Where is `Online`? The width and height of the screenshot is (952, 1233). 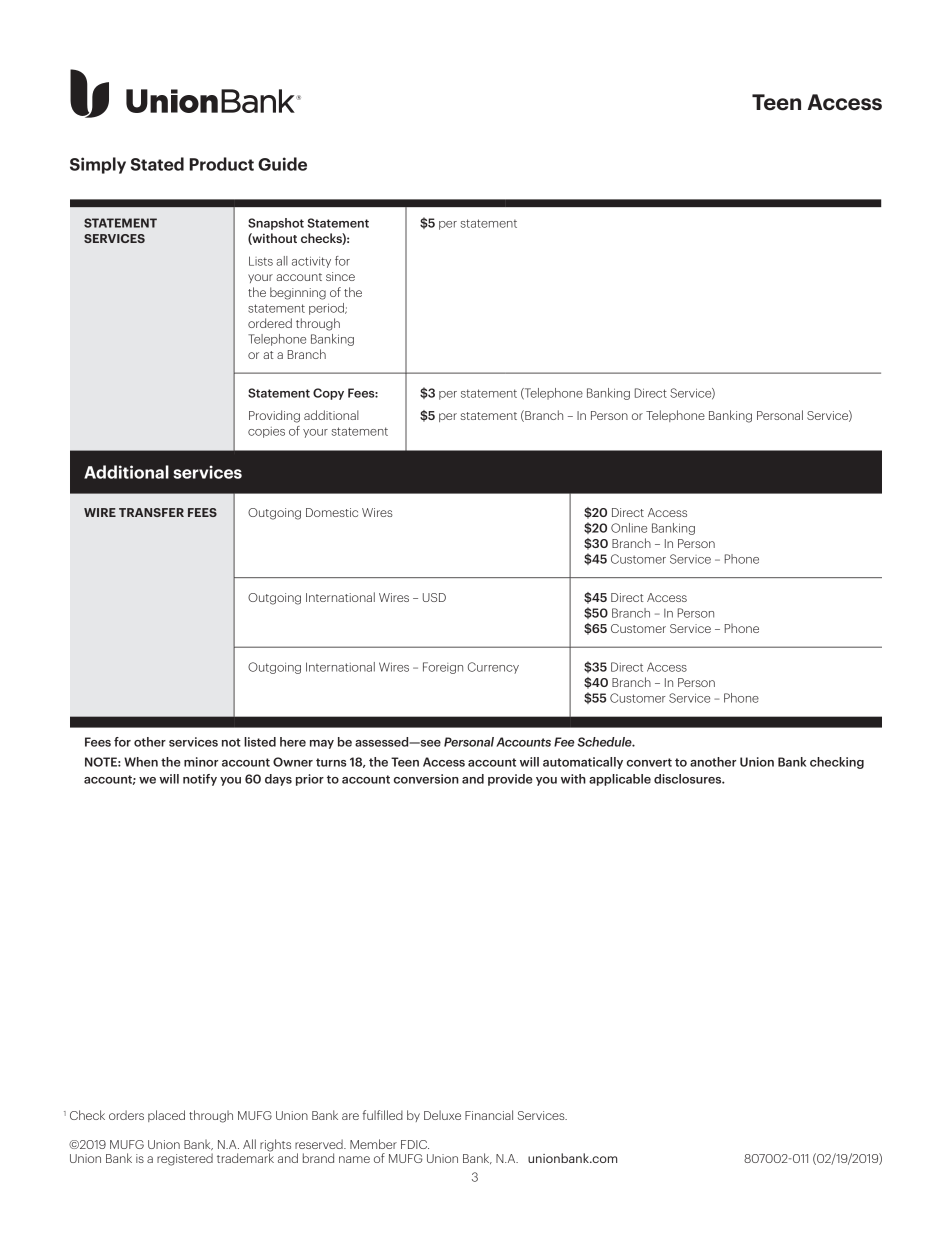 Online is located at coordinates (629, 528).
